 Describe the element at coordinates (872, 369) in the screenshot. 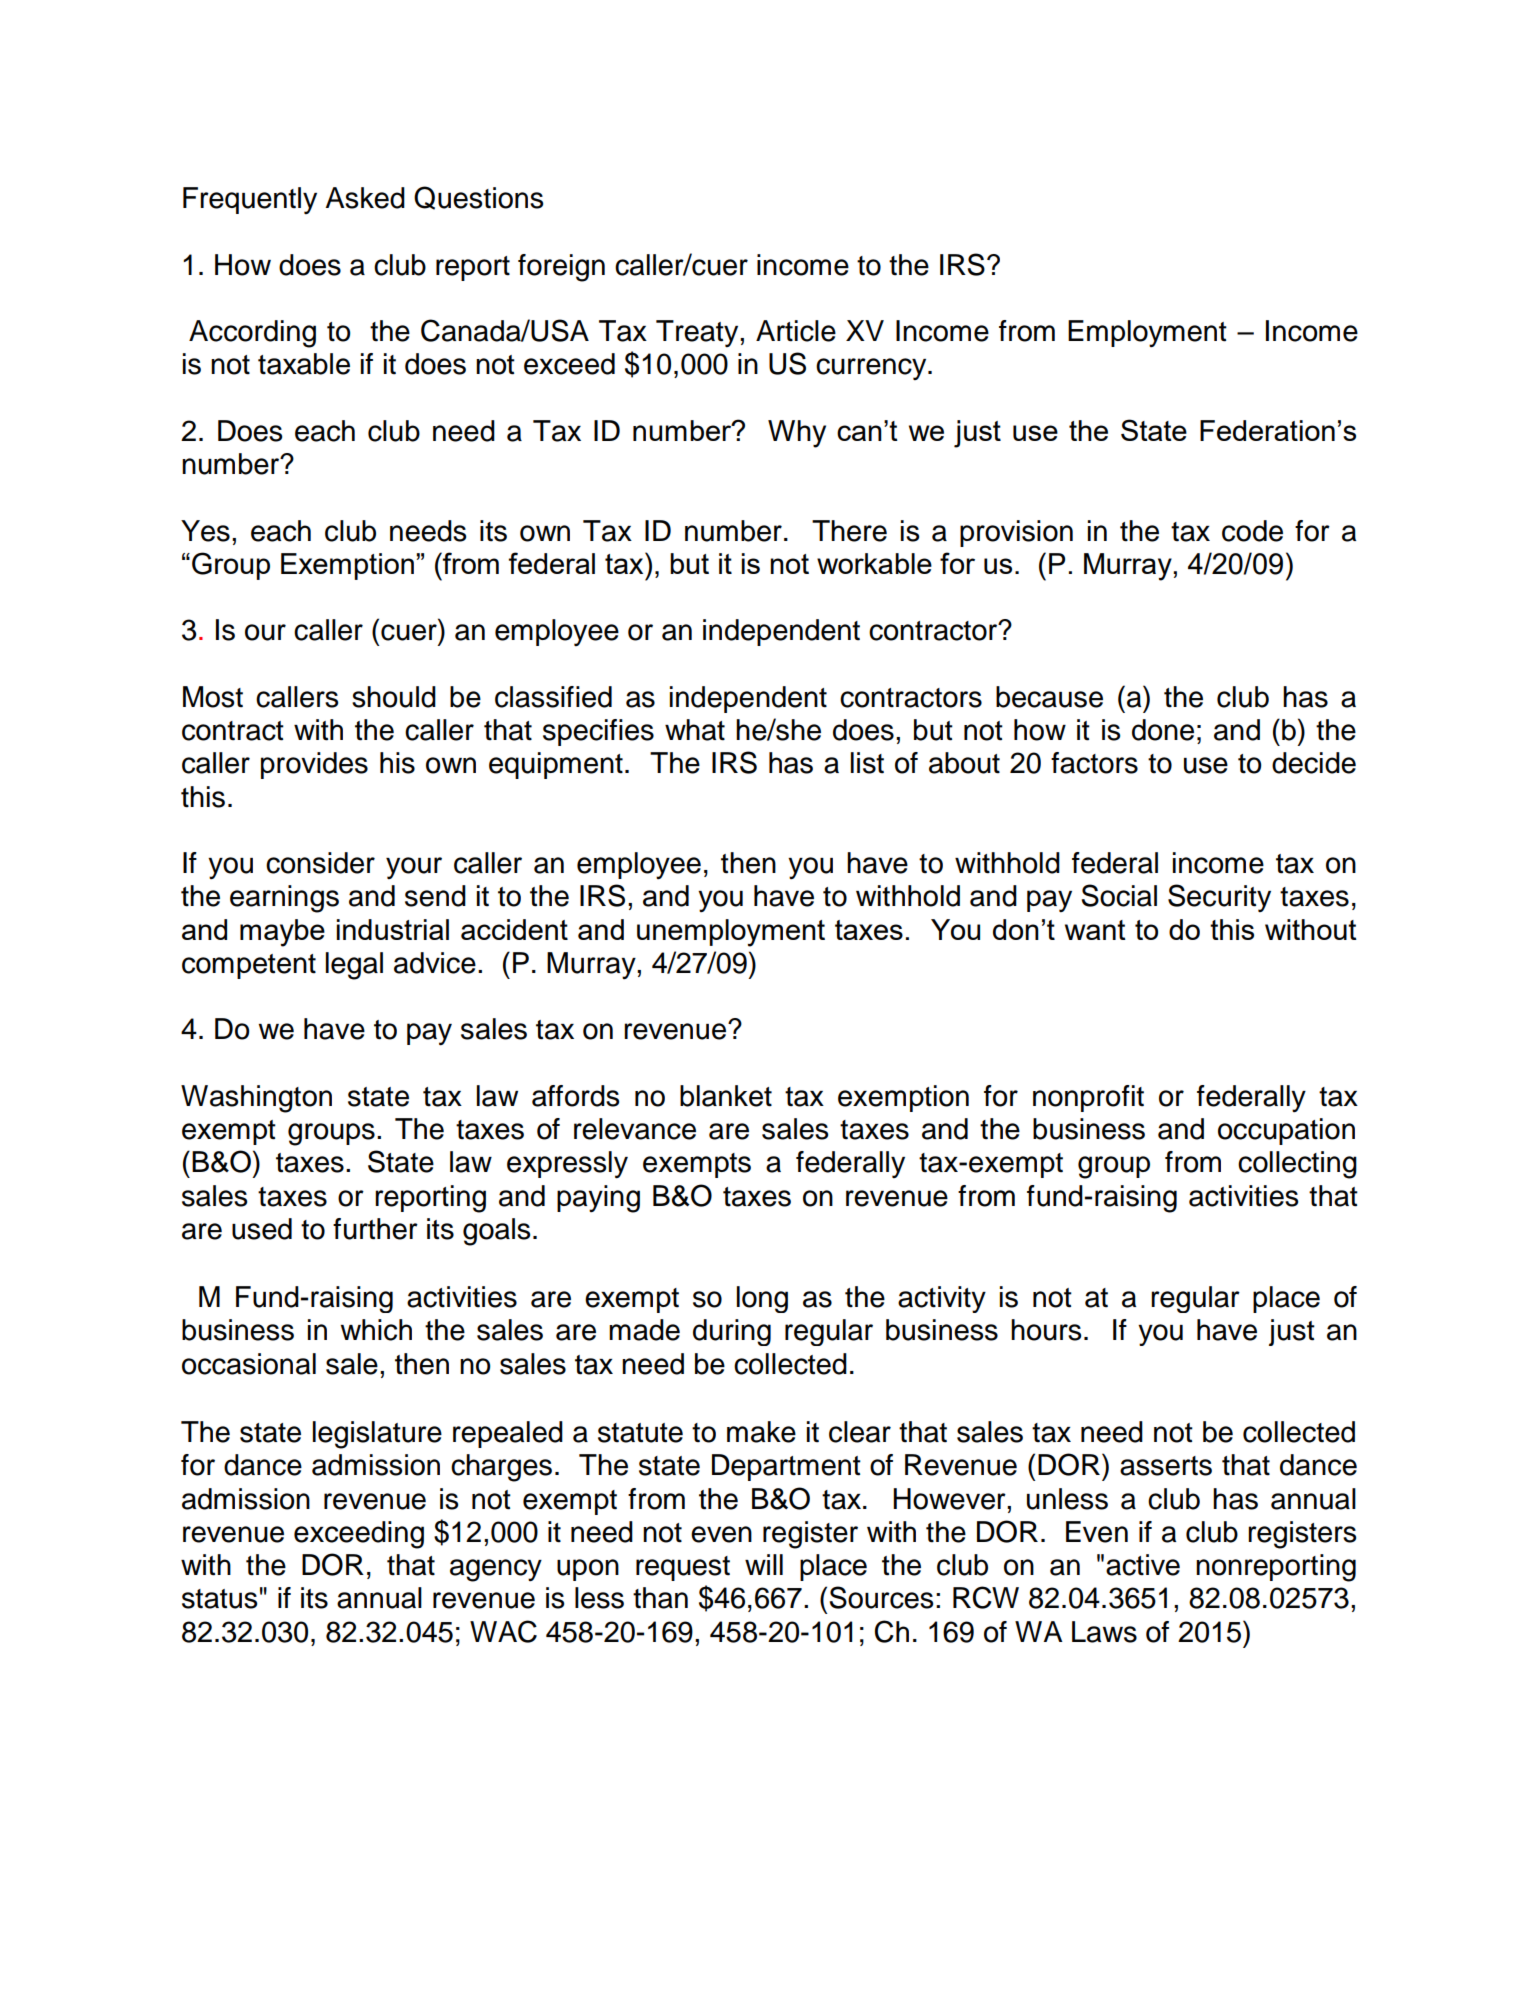

I see `currency` at that location.
